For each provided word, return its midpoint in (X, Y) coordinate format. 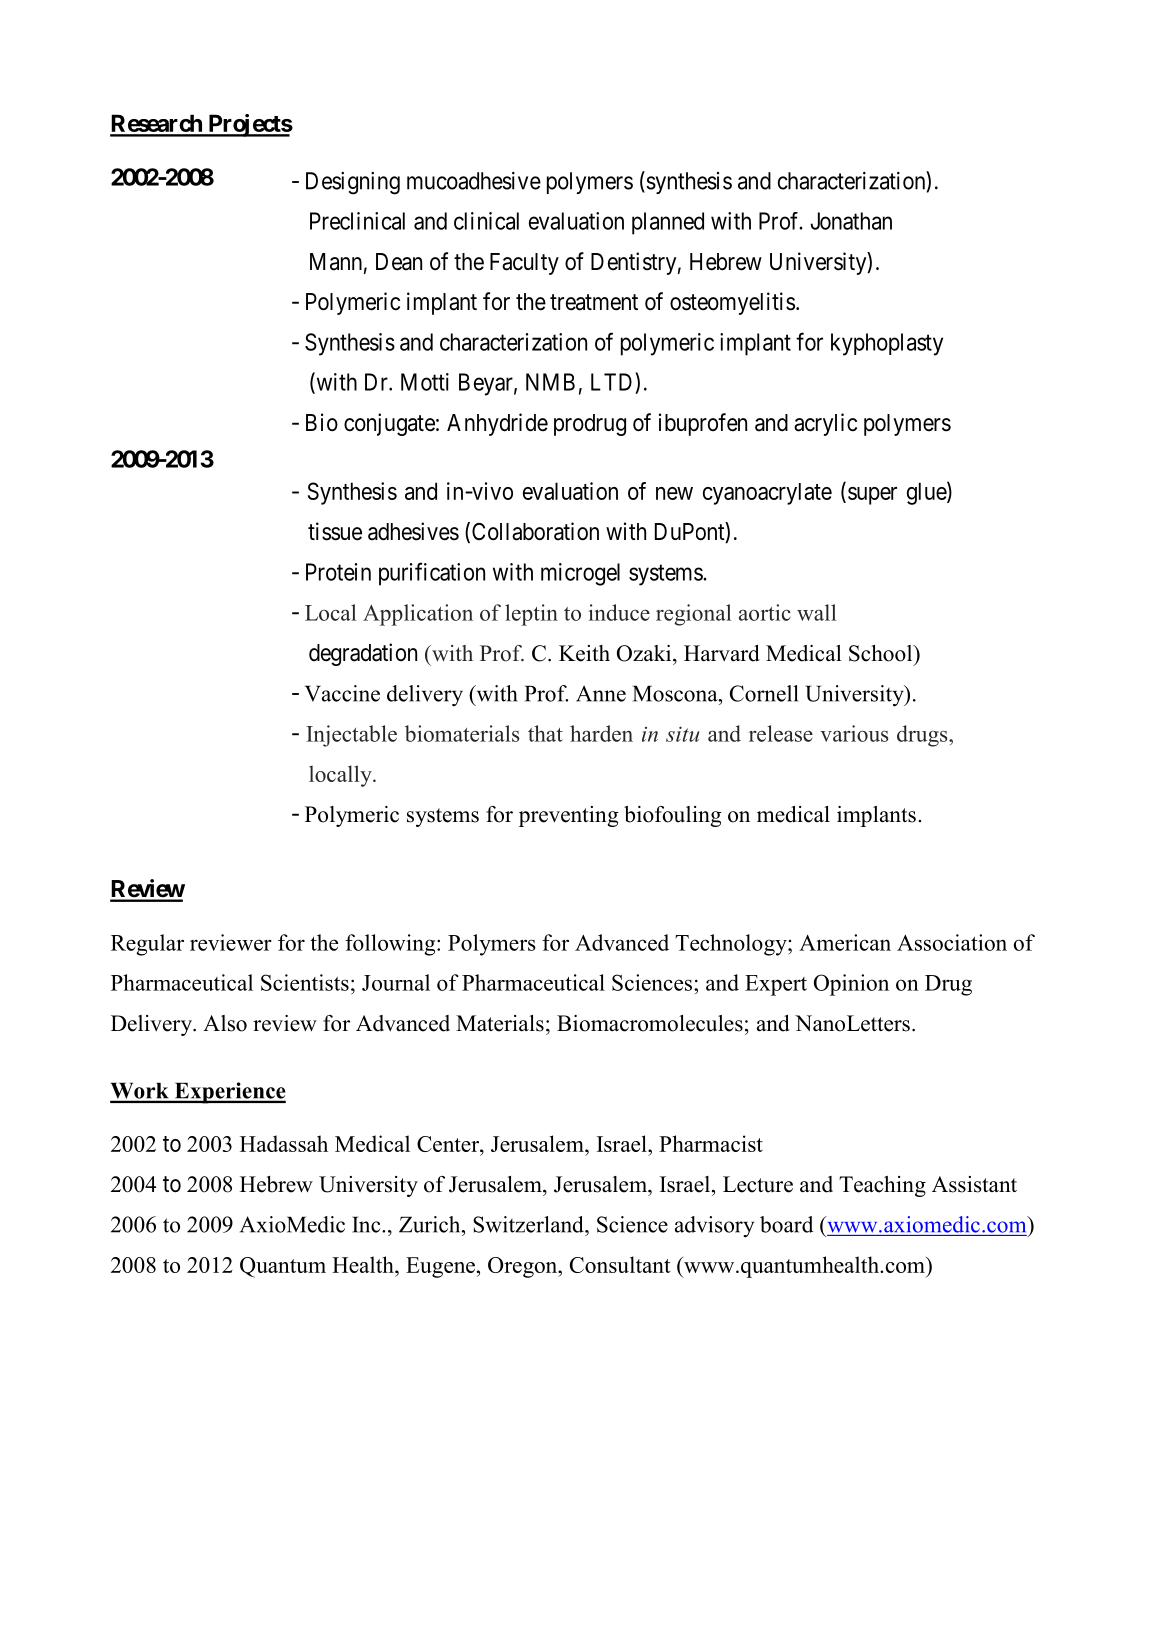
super (872, 496)
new (674, 493)
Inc (367, 1224)
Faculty (524, 264)
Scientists (305, 982)
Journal (396, 982)
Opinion (851, 985)
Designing (353, 183)
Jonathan (851, 221)
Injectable (351, 736)
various (854, 733)
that (545, 733)
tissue (335, 531)
